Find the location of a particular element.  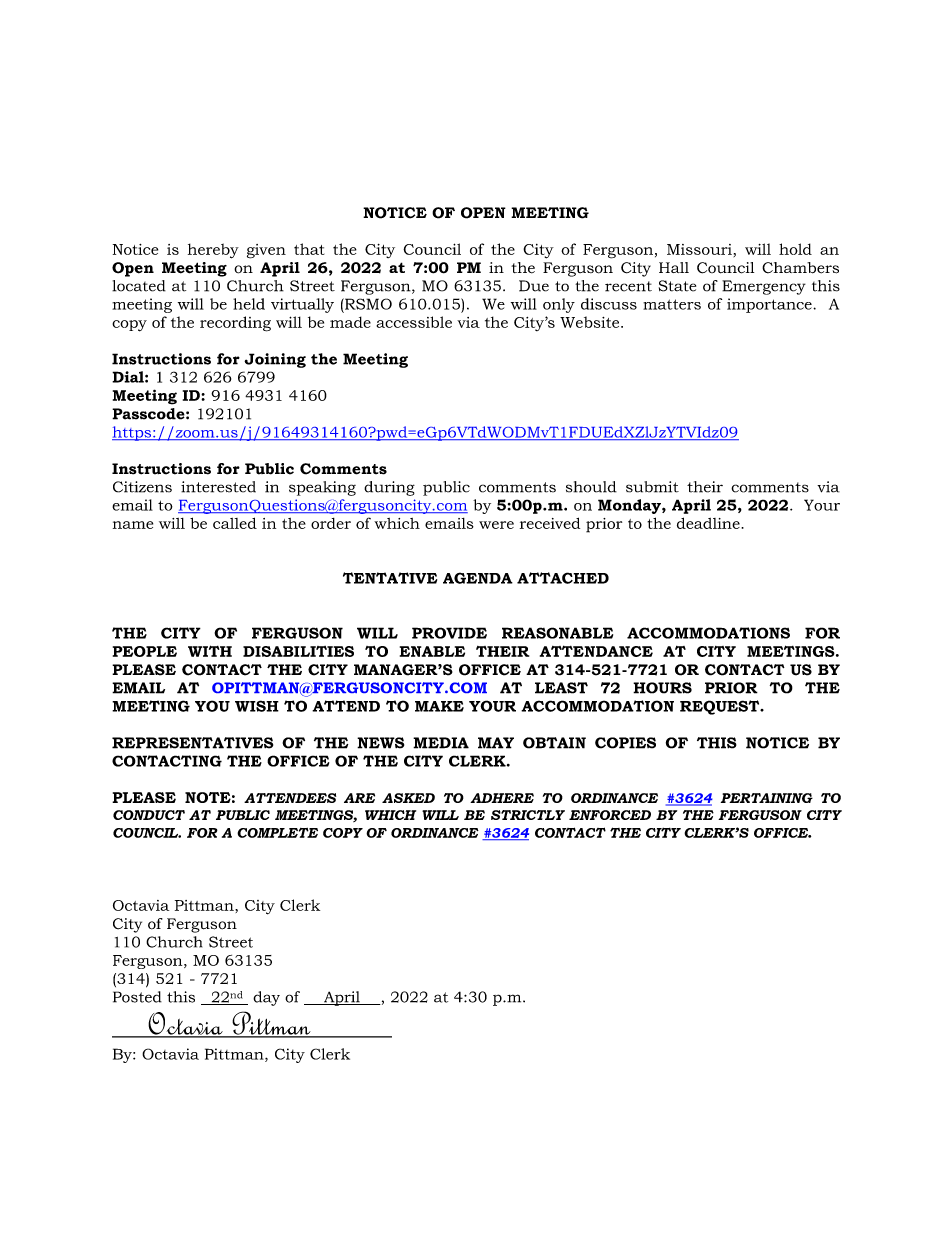

MEDIA is located at coordinates (441, 743).
